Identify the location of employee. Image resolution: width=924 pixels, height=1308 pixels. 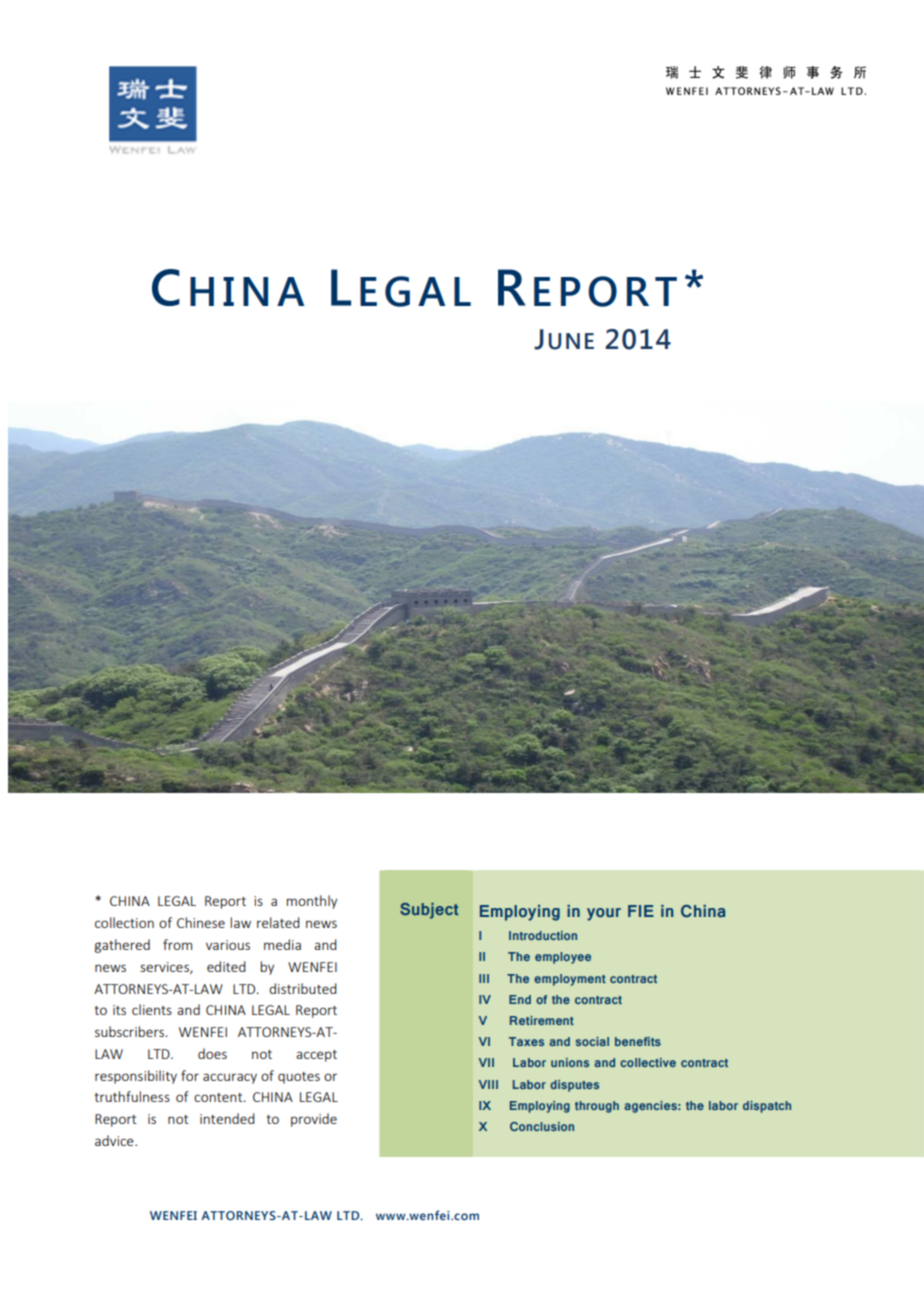
(563, 958).
